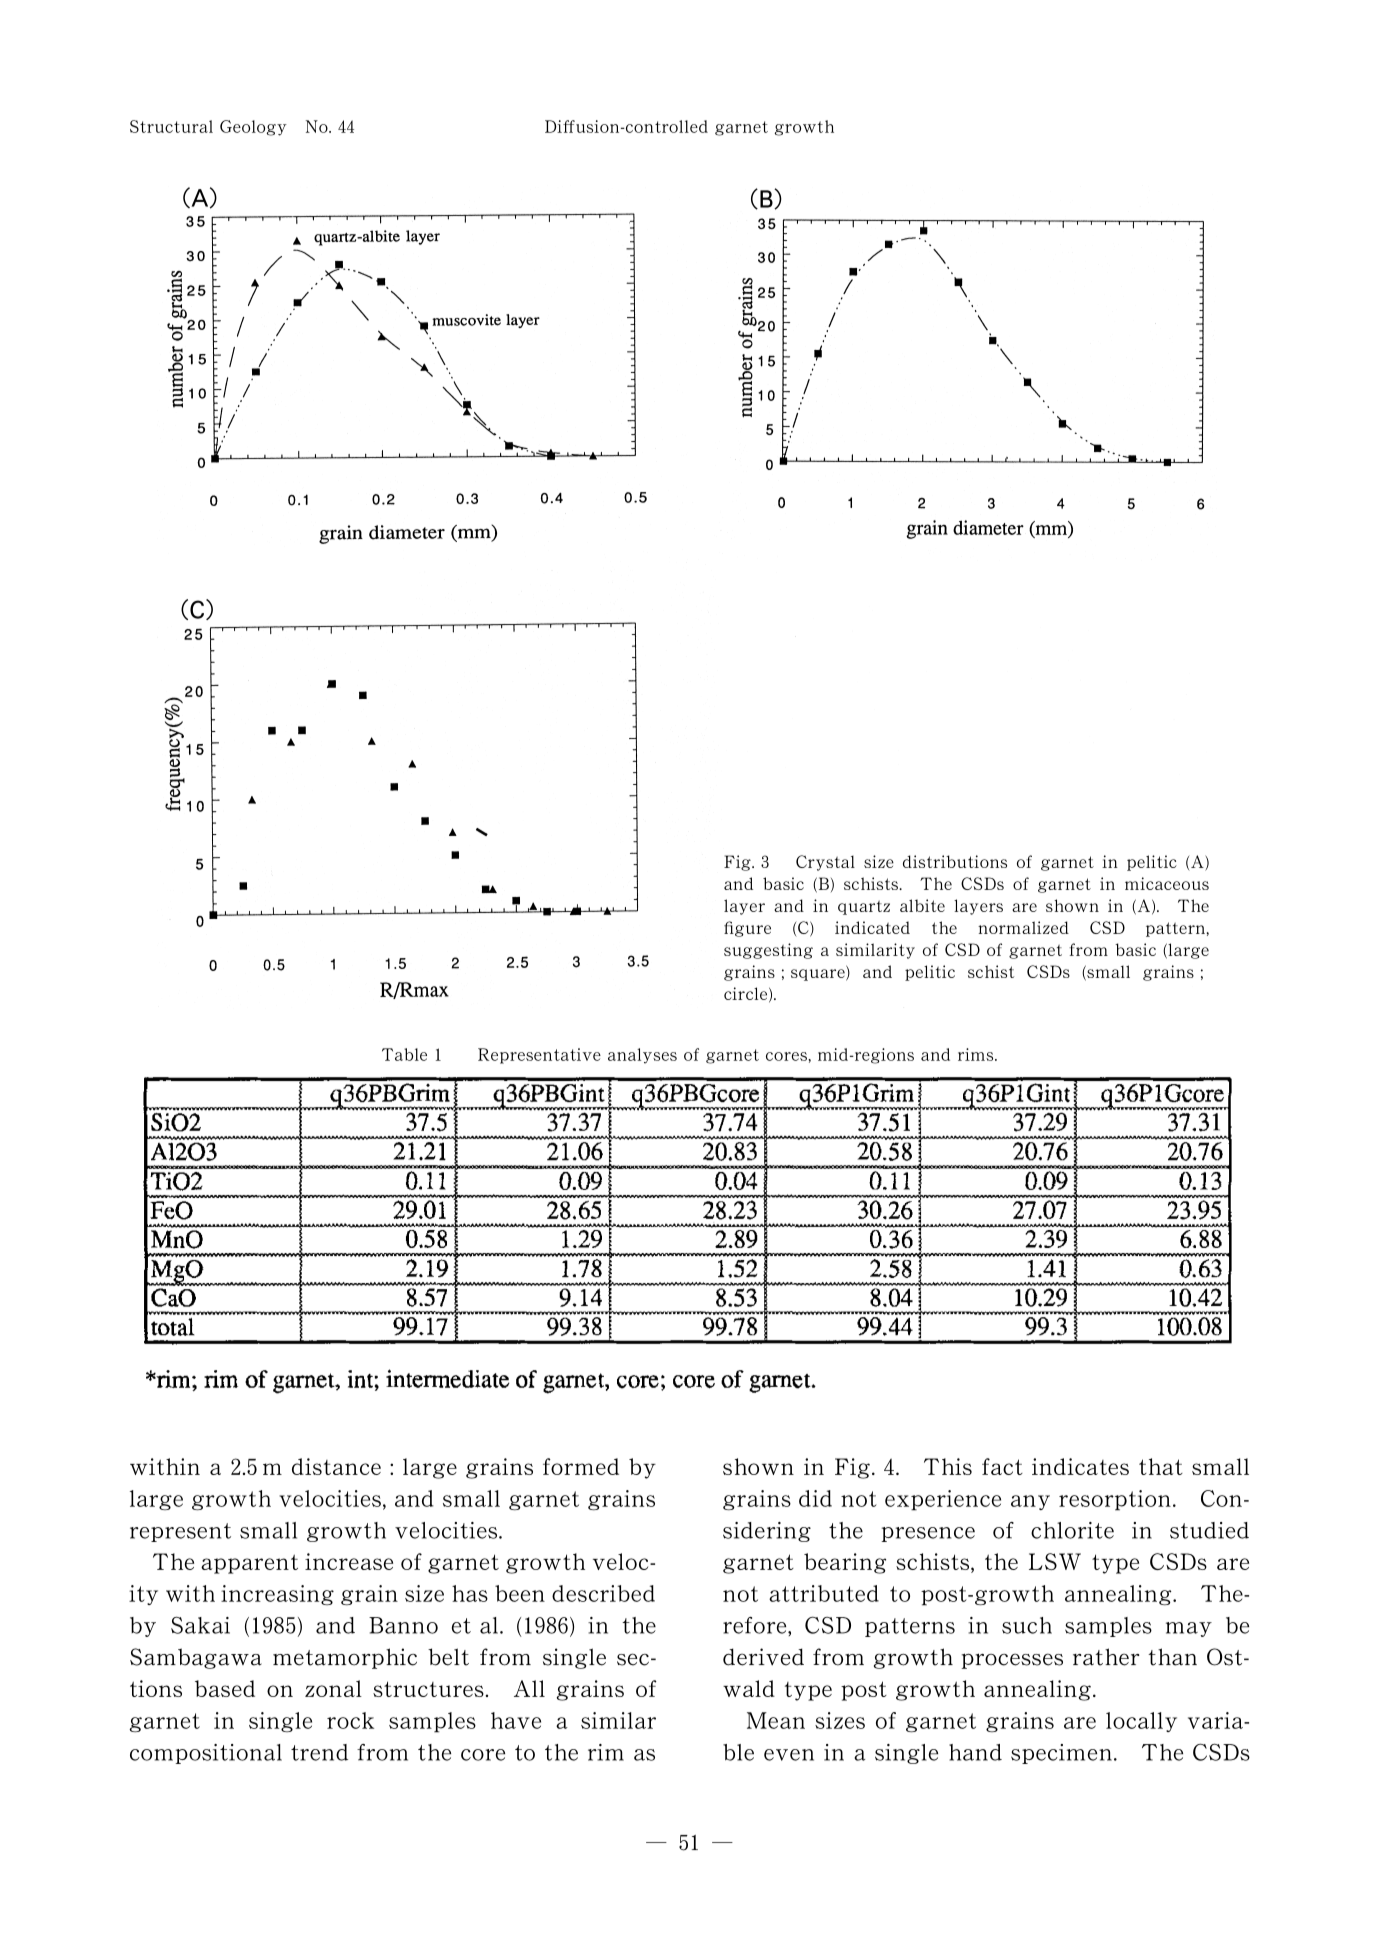  I want to click on rims, so click(977, 1054).
